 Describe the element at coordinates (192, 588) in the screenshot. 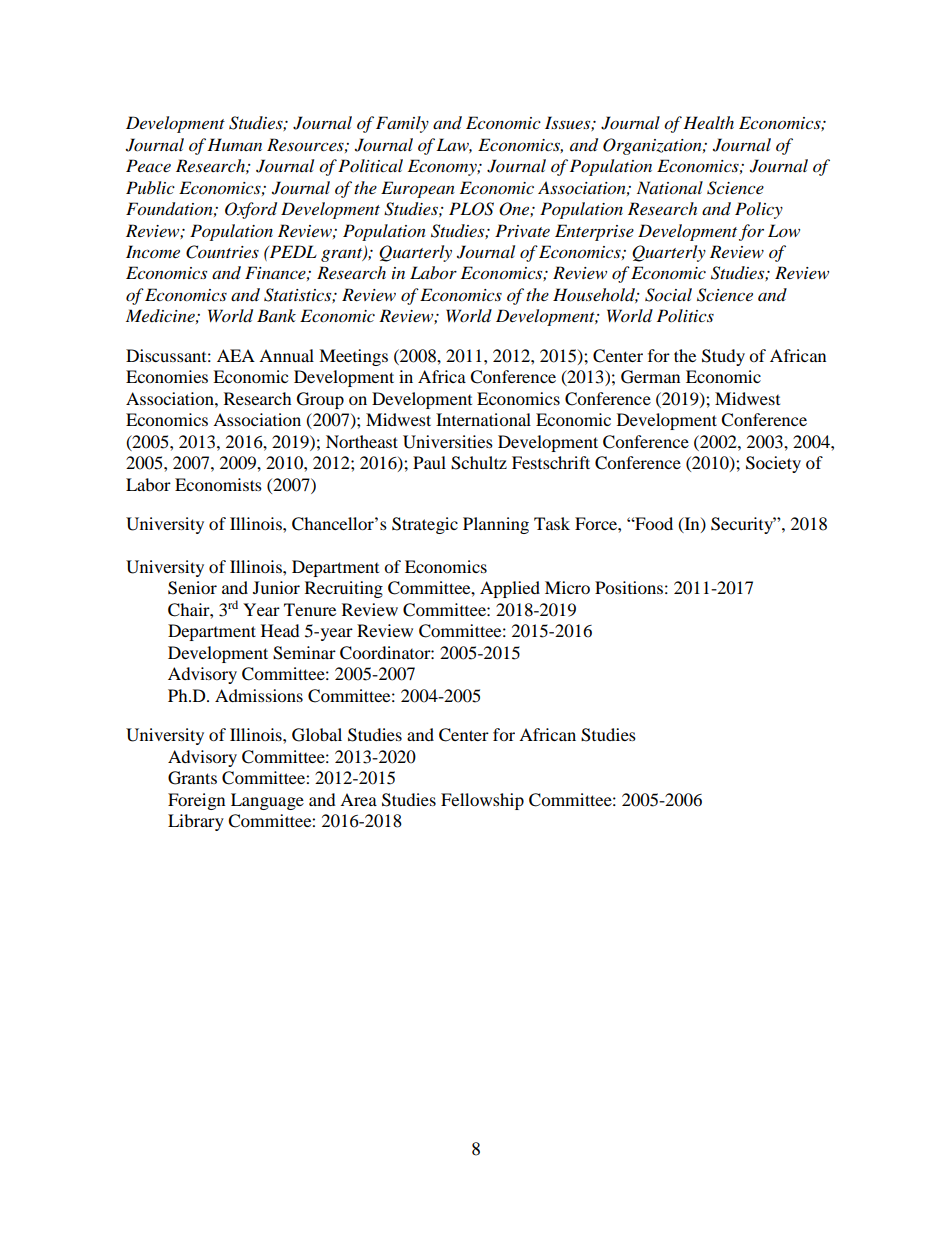

I see `Senior` at that location.
